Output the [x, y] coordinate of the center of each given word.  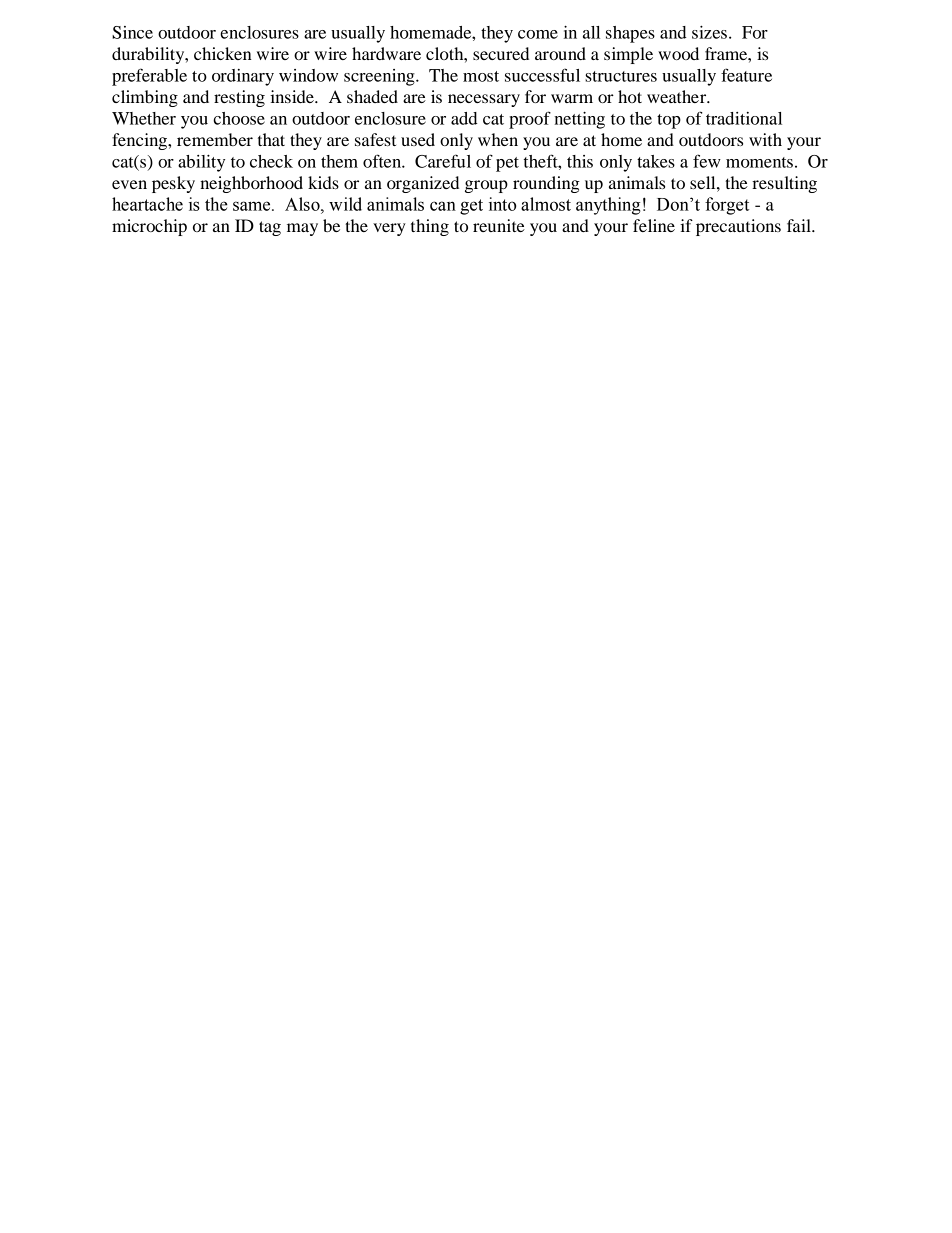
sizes [709, 32]
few [707, 161]
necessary [484, 100]
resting [239, 98]
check [271, 161]
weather [678, 96]
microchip [149, 227]
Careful [443, 161]
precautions [738, 227]
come [538, 34]
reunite [499, 225]
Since [132, 32]
